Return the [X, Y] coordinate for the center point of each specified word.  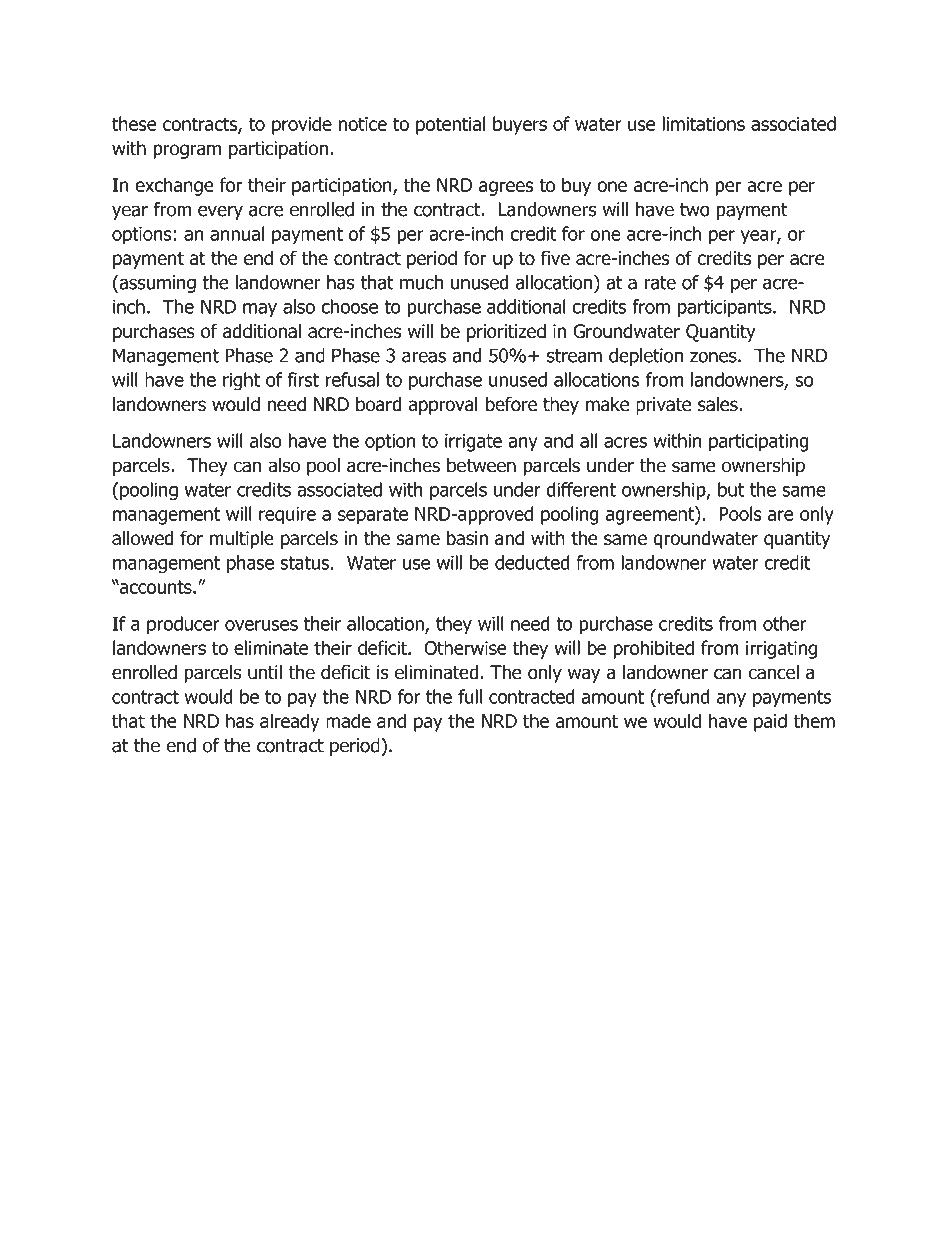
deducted [532, 562]
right [241, 381]
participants [726, 308]
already [290, 722]
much [421, 282]
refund [684, 696]
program [187, 151]
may [260, 310]
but [731, 489]
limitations [703, 123]
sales [719, 404]
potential [450, 125]
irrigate [473, 443]
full [470, 696]
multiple [242, 539]
